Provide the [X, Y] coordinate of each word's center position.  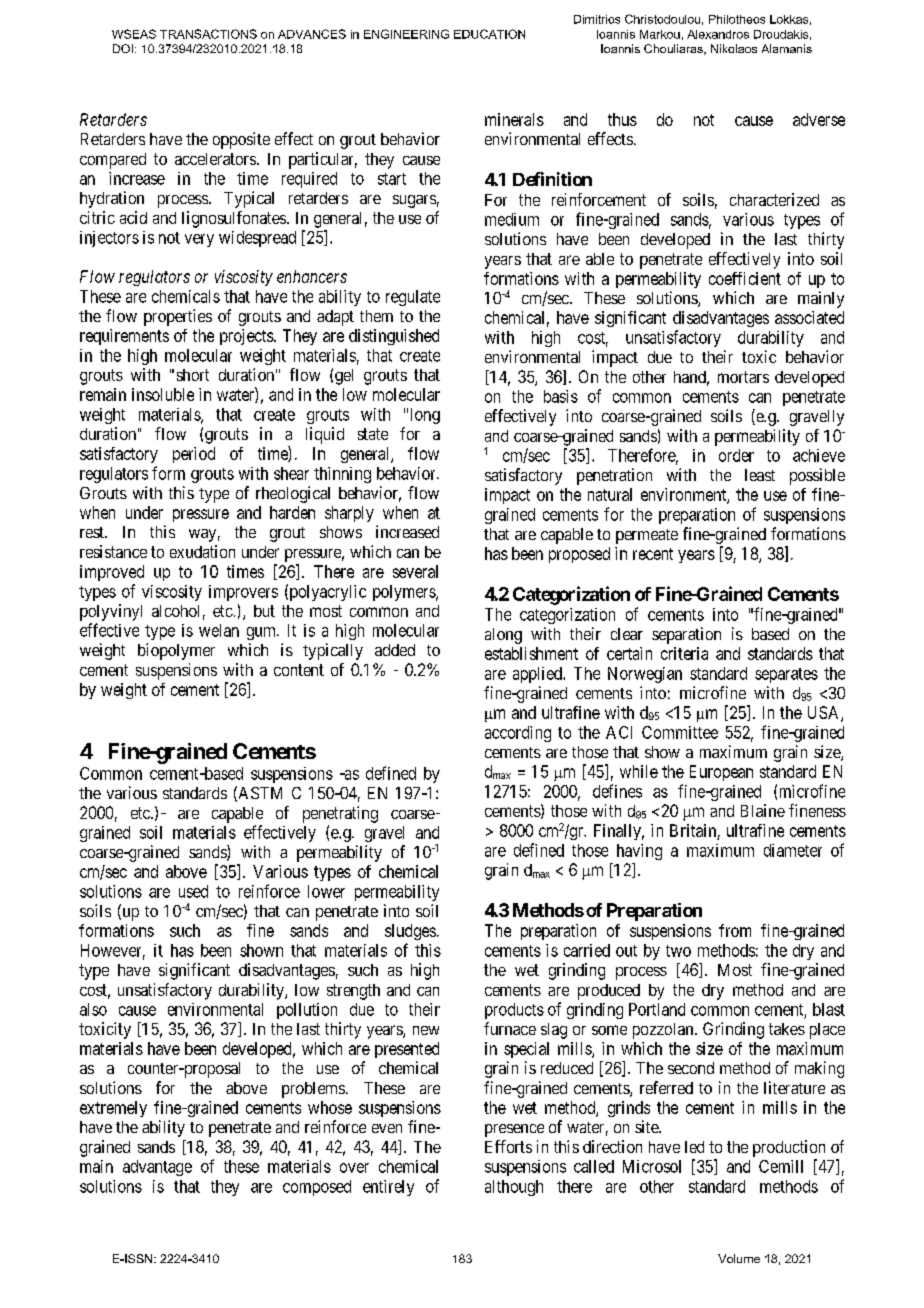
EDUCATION [489, 34]
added [395, 650]
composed [317, 1188]
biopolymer [176, 651]
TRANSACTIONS [208, 34]
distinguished [394, 337]
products [514, 1011]
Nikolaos [734, 48]
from [735, 930]
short [193, 375]
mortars [743, 377]
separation [686, 635]
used [193, 891]
